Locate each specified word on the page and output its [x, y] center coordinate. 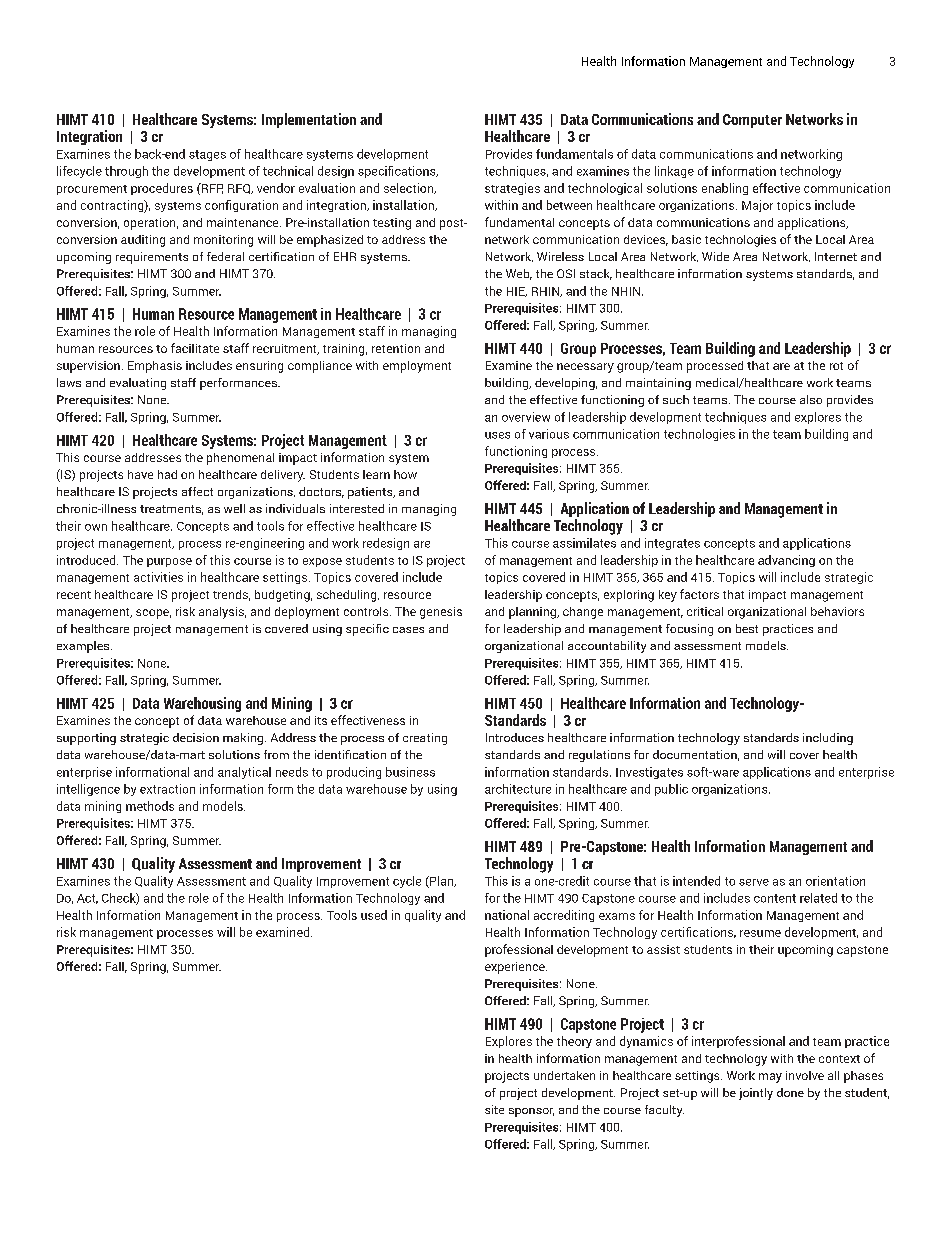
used [374, 915]
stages [207, 155]
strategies [512, 189]
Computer [752, 121]
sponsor [531, 1112]
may [770, 1078]
